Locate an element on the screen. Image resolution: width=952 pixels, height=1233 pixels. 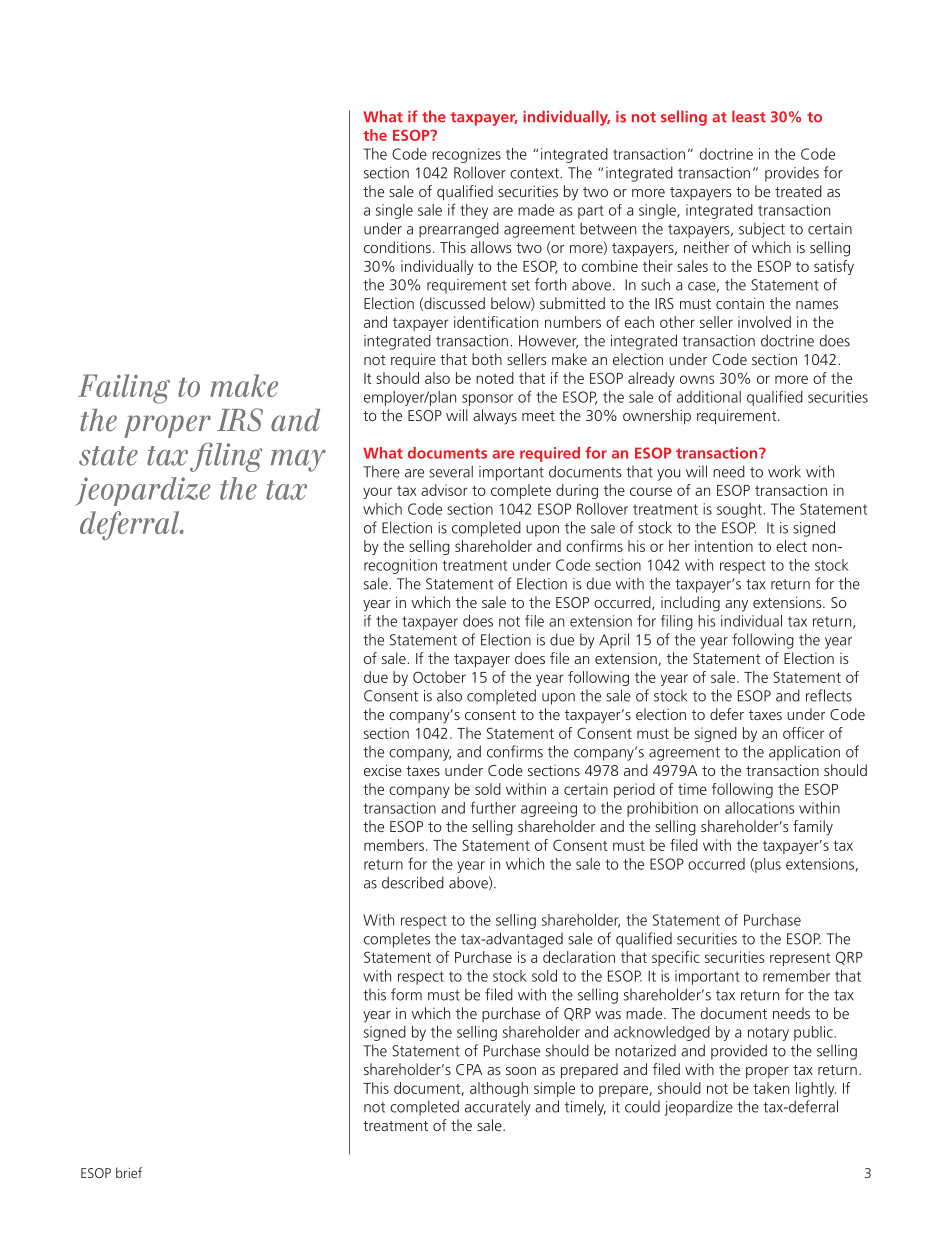
conditions is located at coordinates (397, 247).
